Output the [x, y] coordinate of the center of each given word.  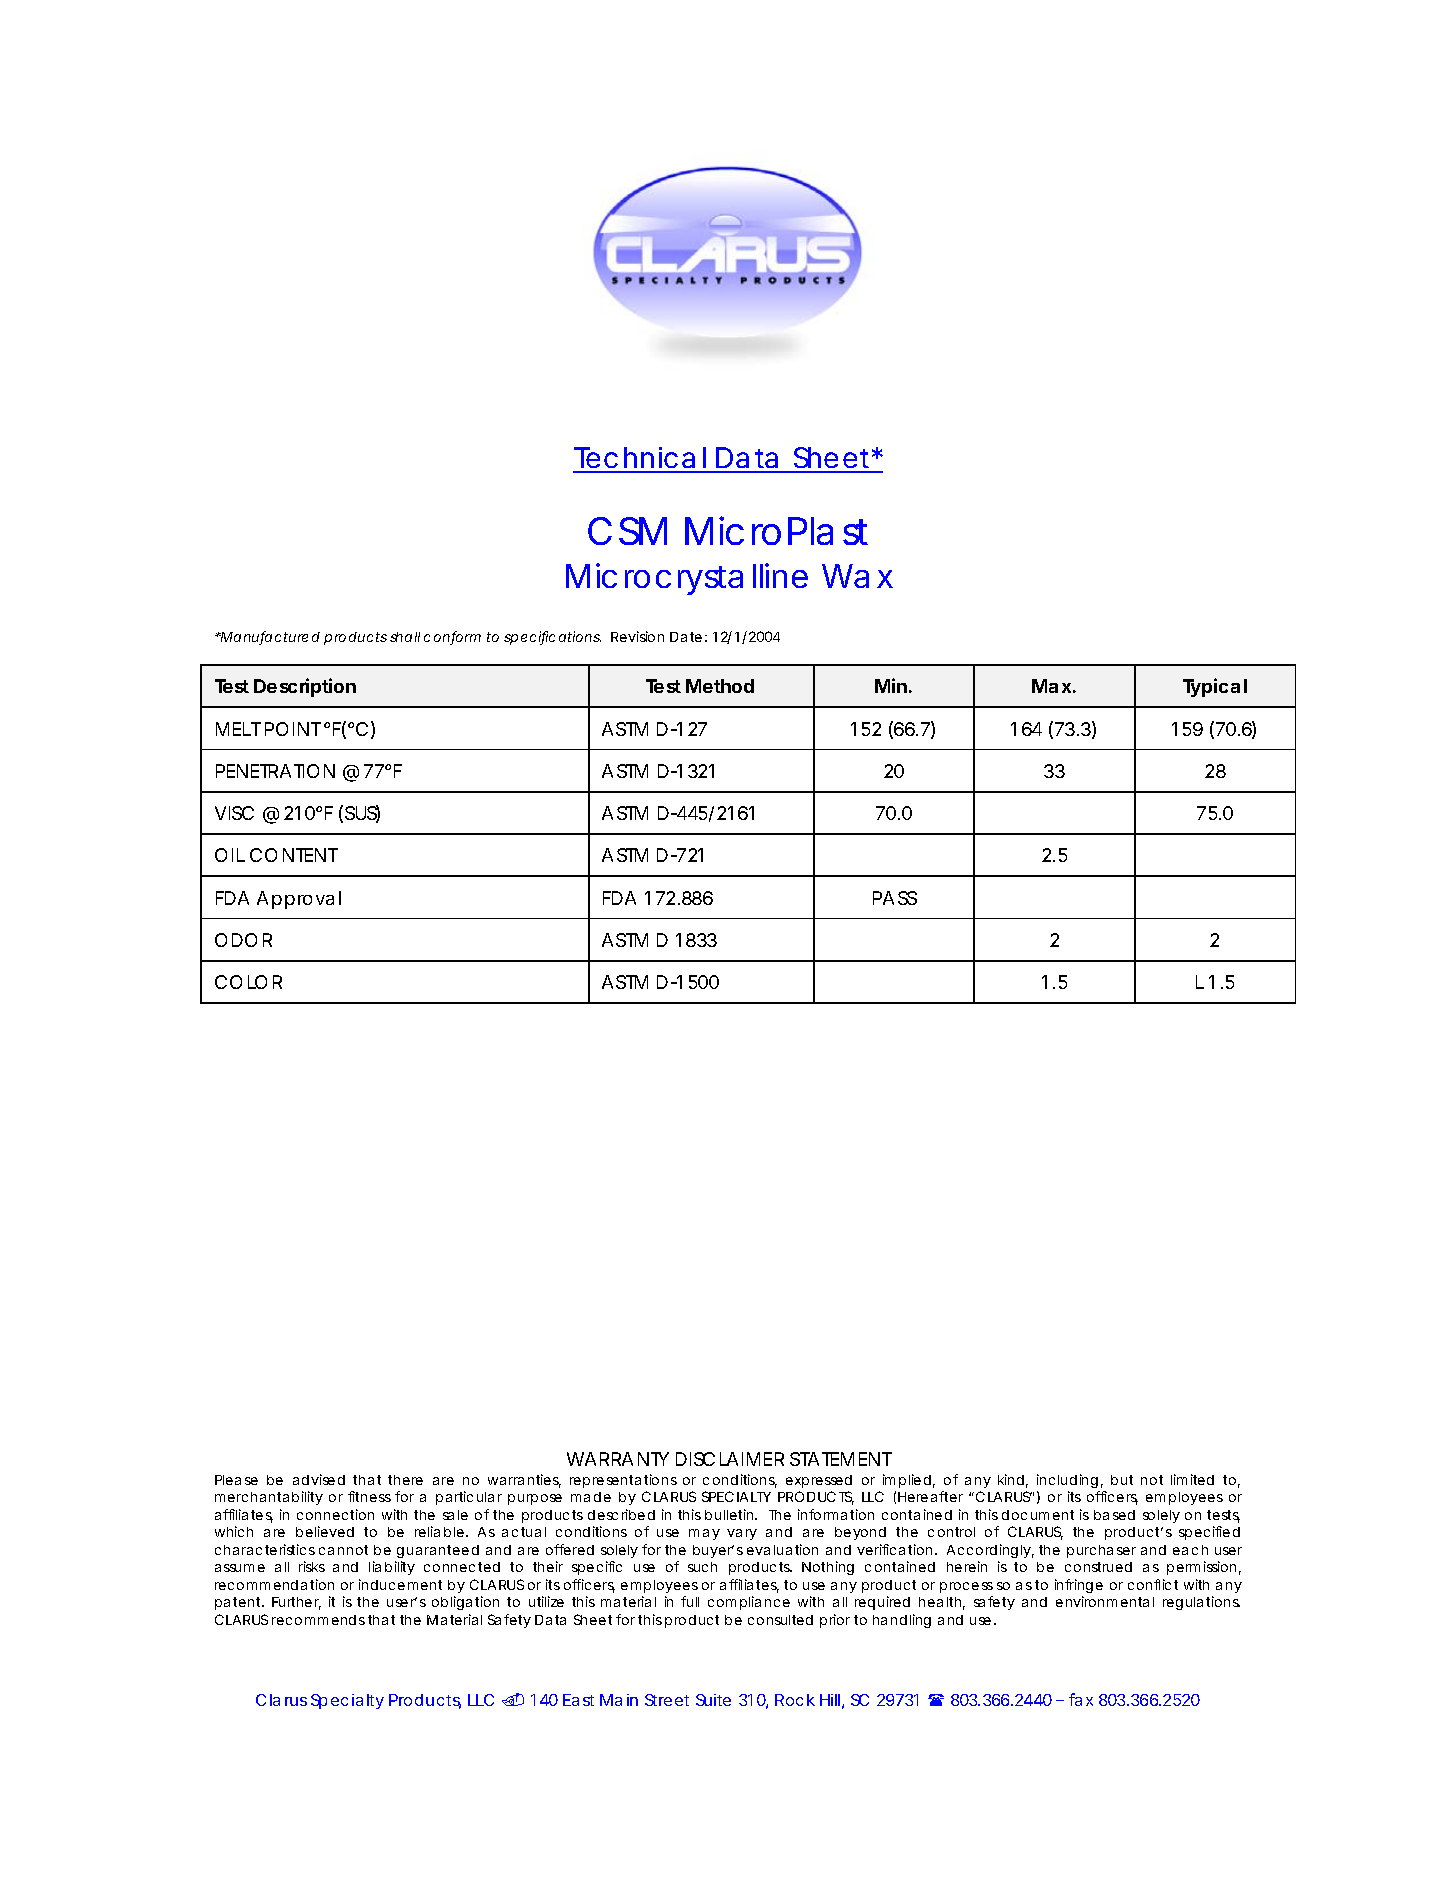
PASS [895, 898]
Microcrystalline [687, 579]
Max [1051, 686]
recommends [318, 1620]
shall [405, 637]
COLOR [248, 982]
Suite [713, 1700]
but [1122, 1480]
